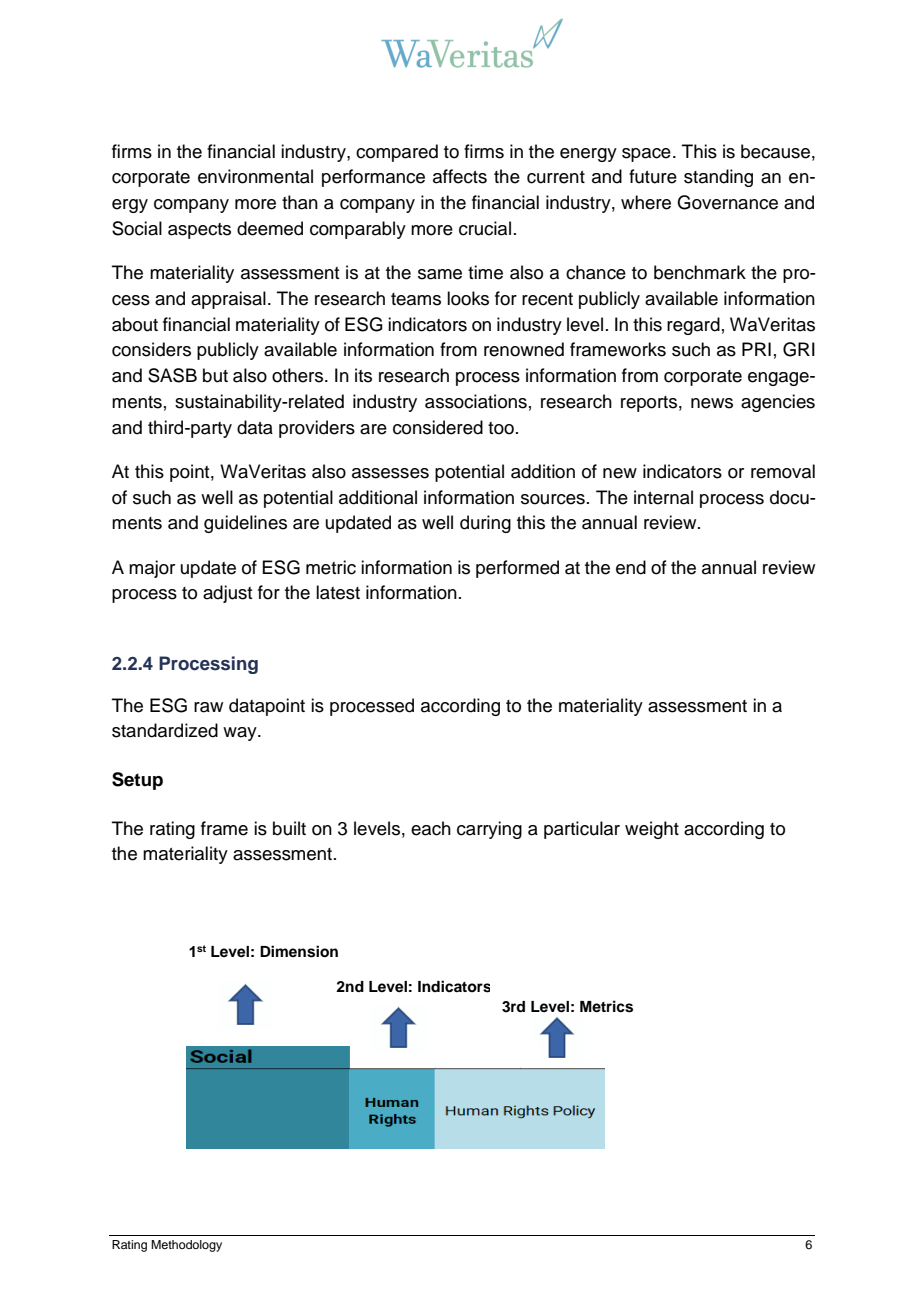  I want to click on weight, so click(652, 830).
